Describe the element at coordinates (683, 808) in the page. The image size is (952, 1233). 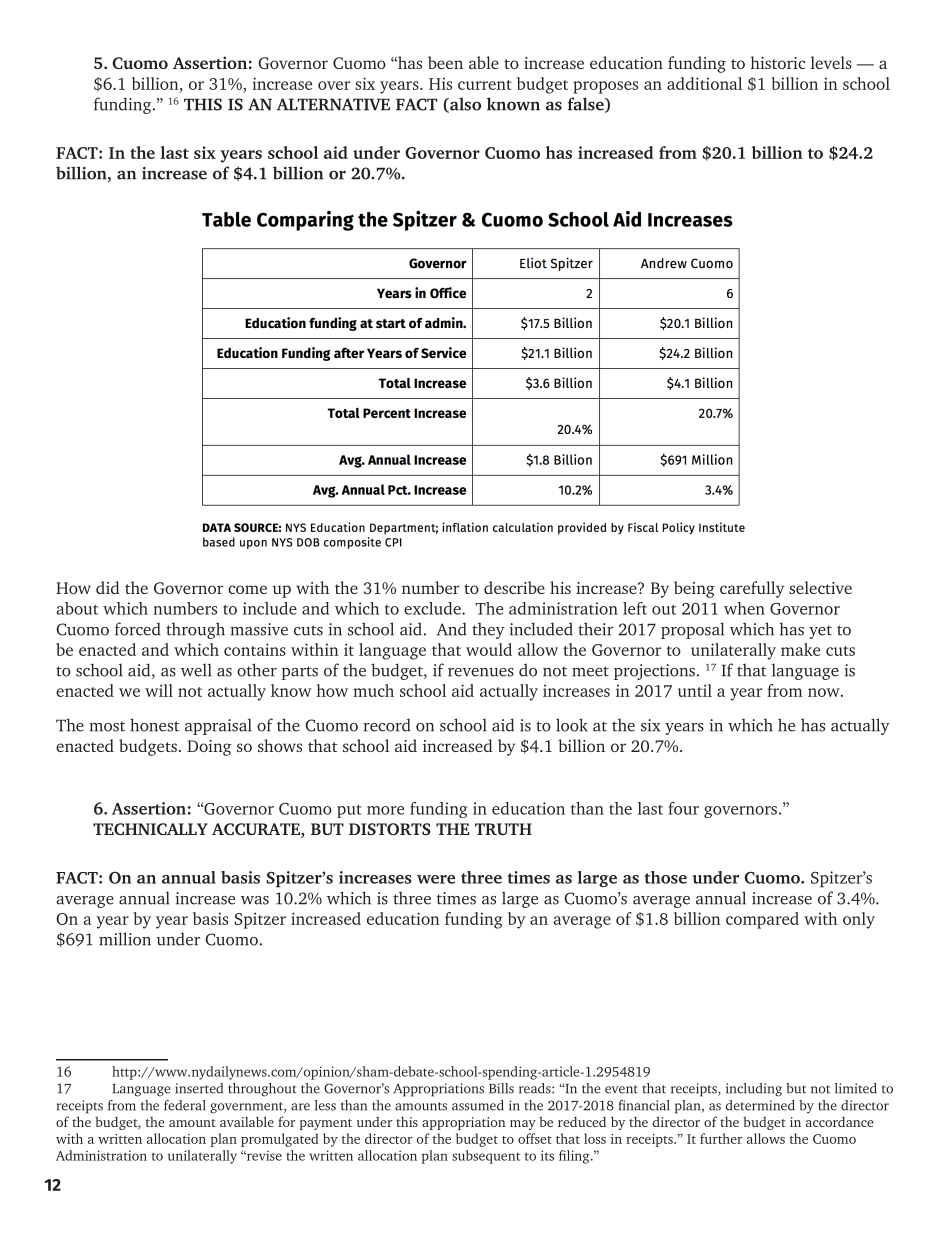
I see `four` at that location.
